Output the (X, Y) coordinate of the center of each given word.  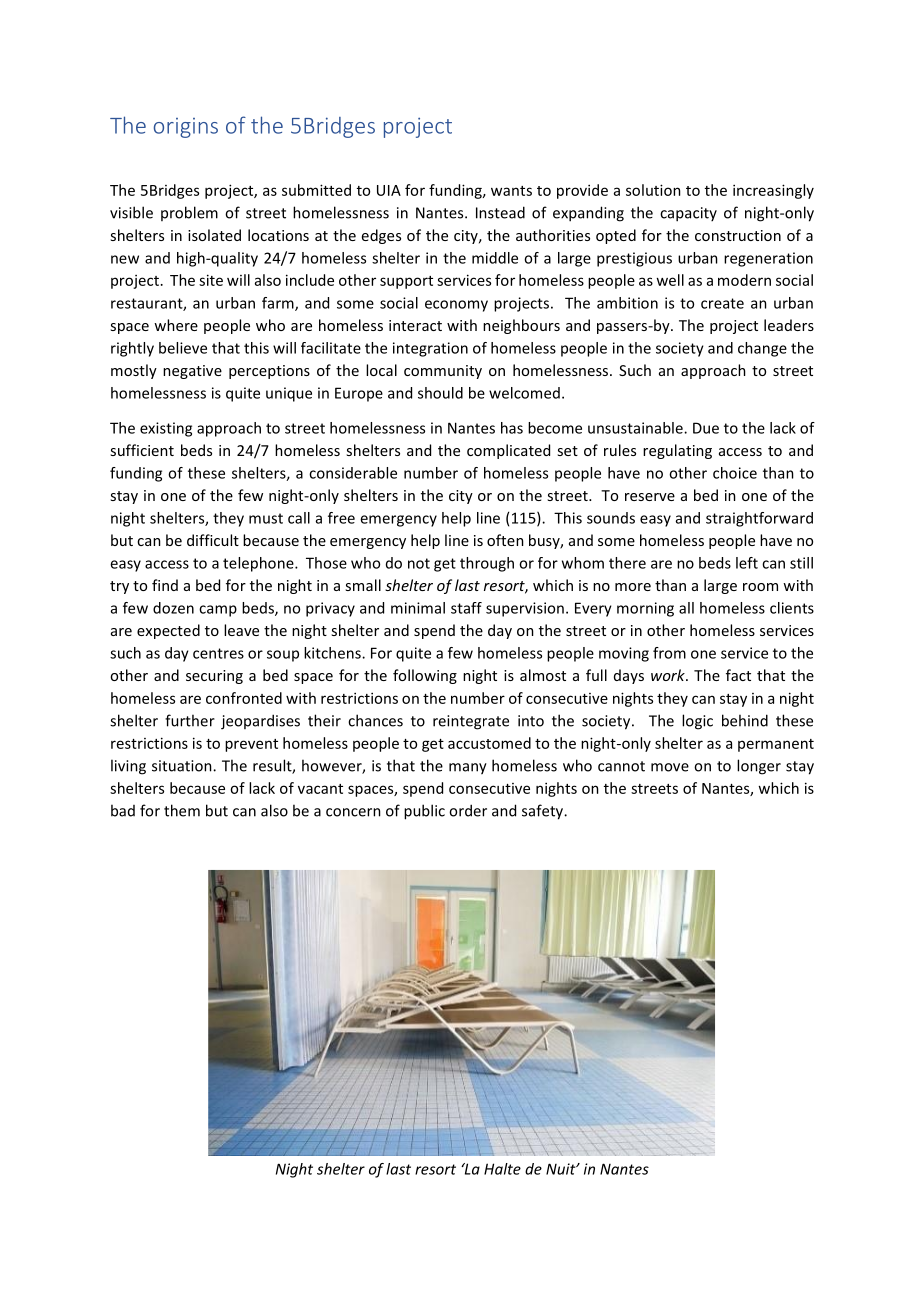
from (669, 653)
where (176, 325)
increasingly (773, 191)
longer (759, 767)
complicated (508, 451)
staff (466, 608)
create (722, 303)
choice (735, 473)
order (468, 810)
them (182, 810)
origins (186, 128)
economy (456, 306)
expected (168, 631)
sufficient (142, 450)
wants (511, 191)
